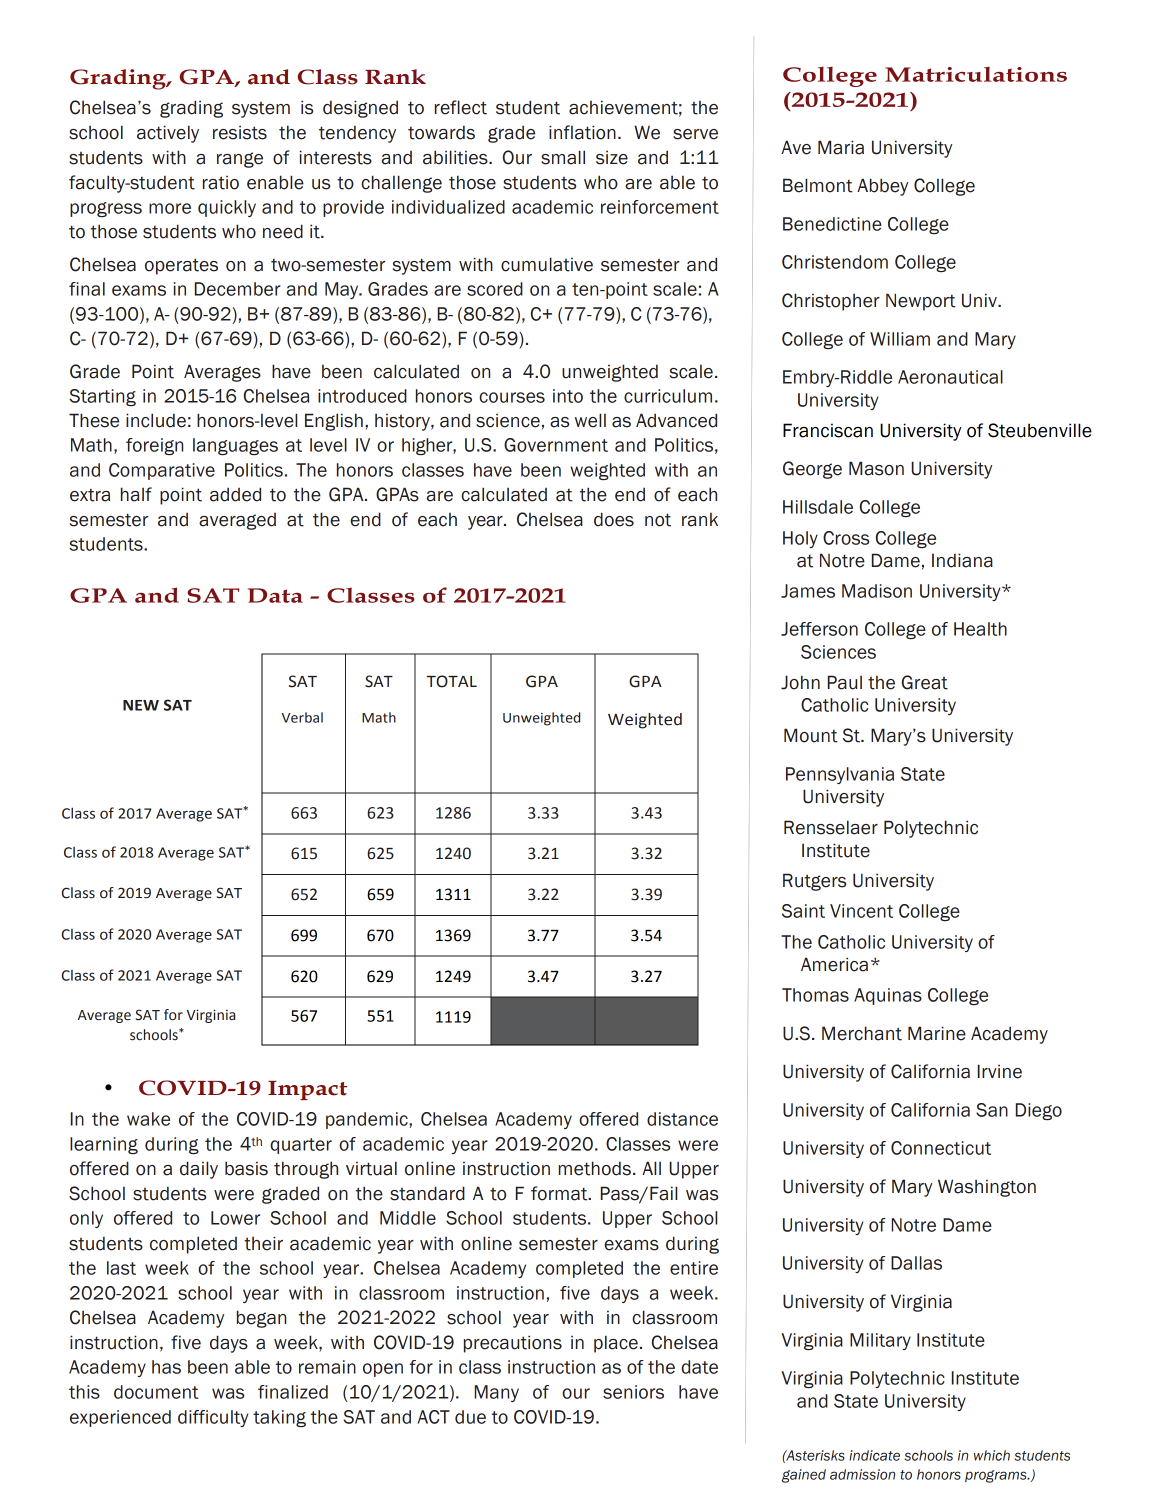  Describe the element at coordinates (874, 1455) in the screenshot. I see `indicate` at that location.
